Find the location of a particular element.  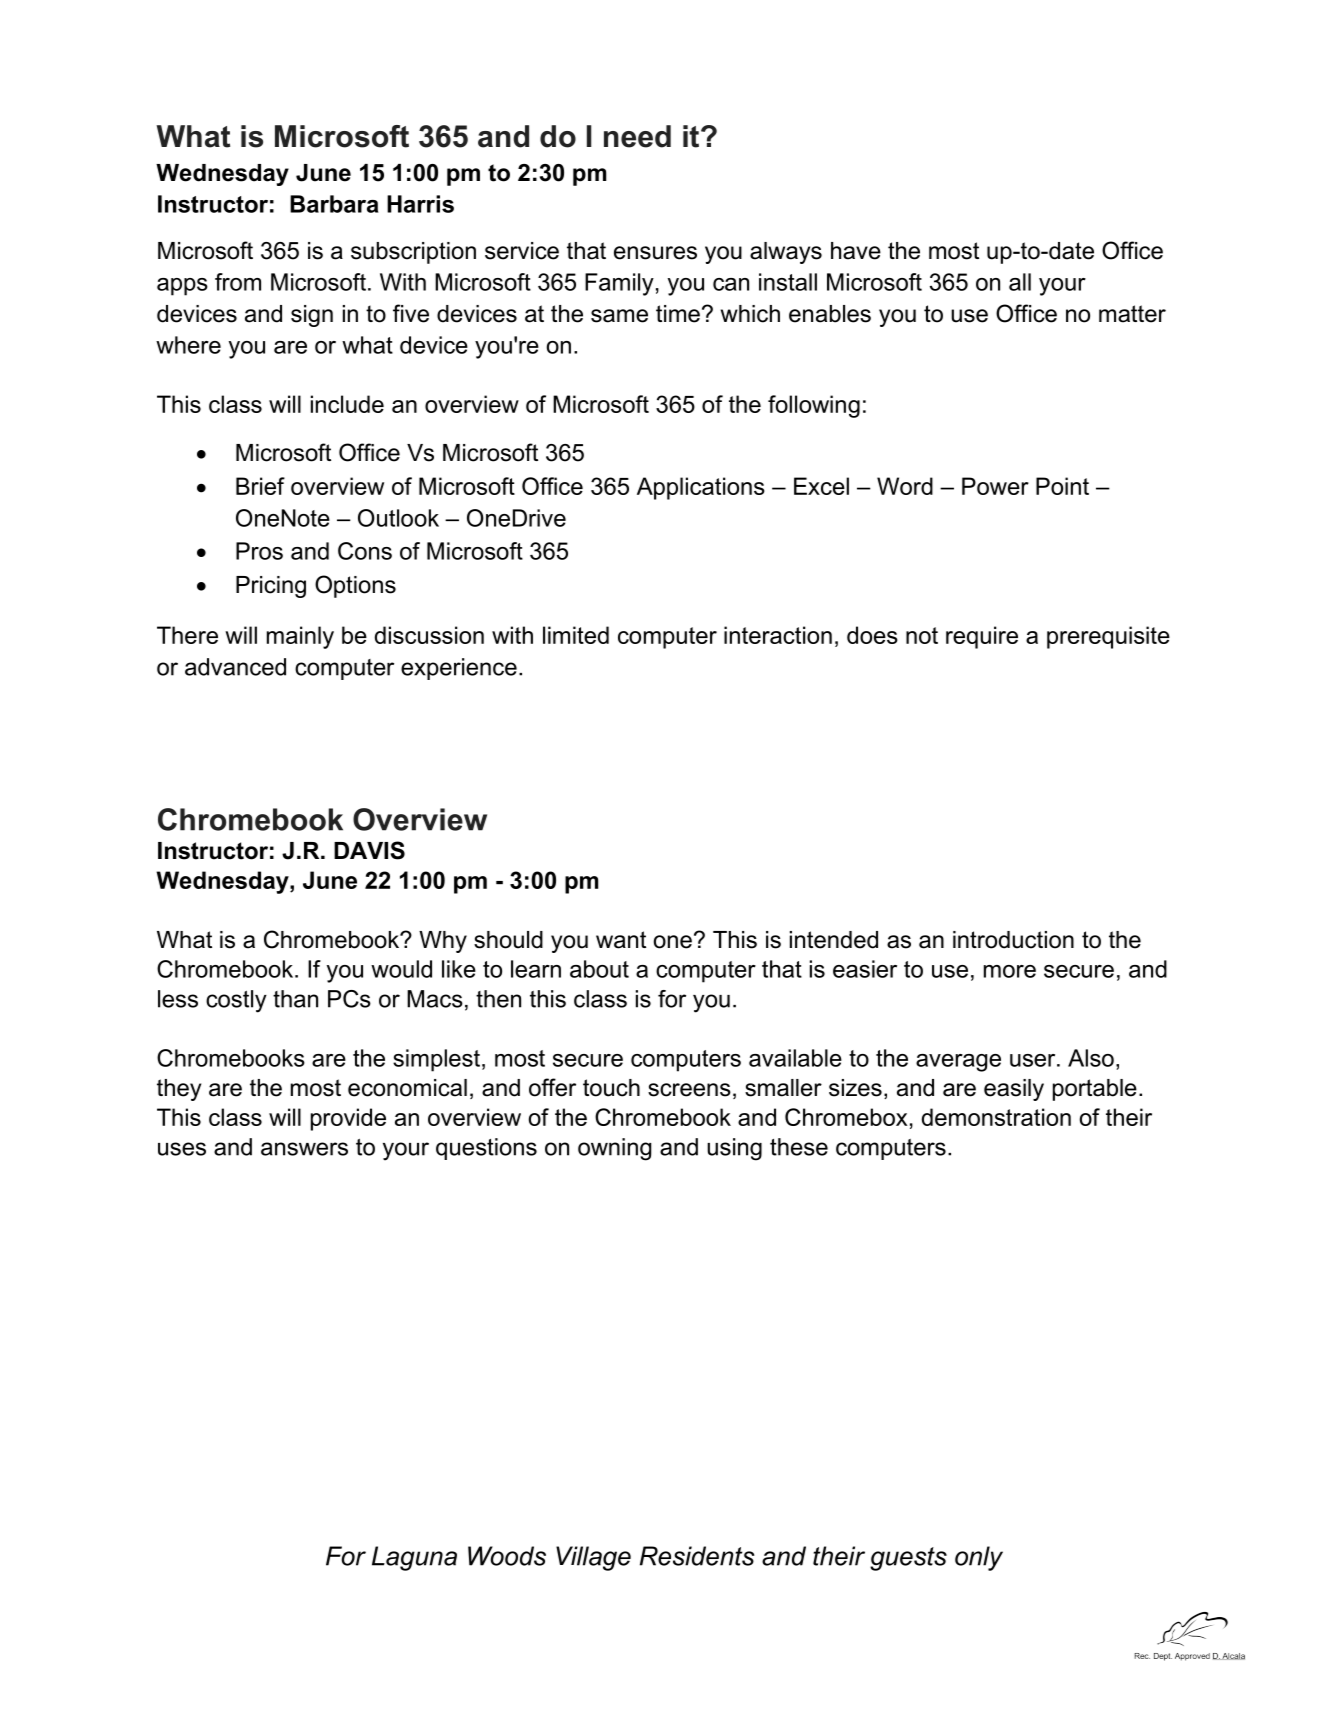

Power is located at coordinates (995, 486).
